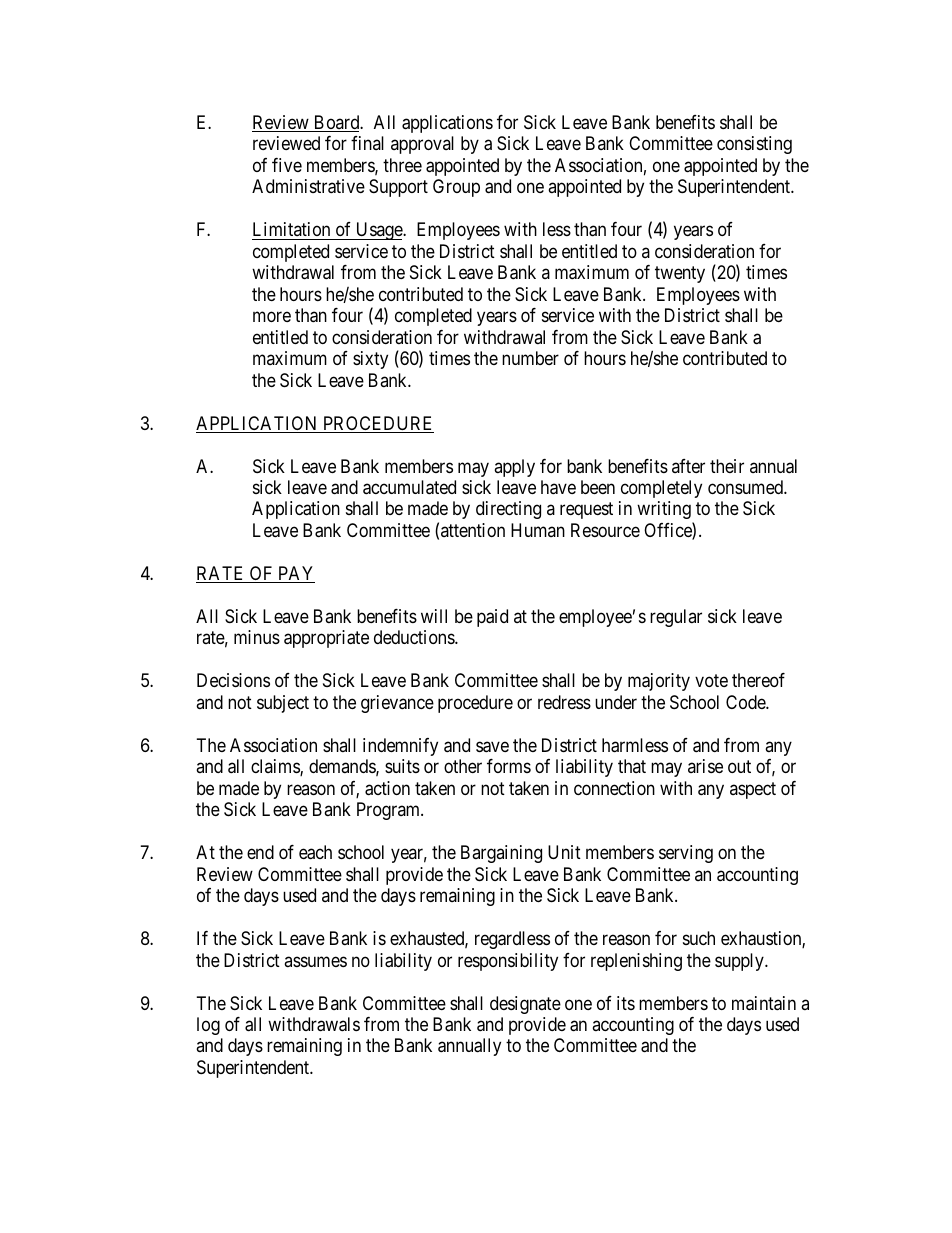 This screenshot has height=1233, width=952. What do you see at coordinates (754, 145) in the screenshot?
I see `consisting` at bounding box center [754, 145].
